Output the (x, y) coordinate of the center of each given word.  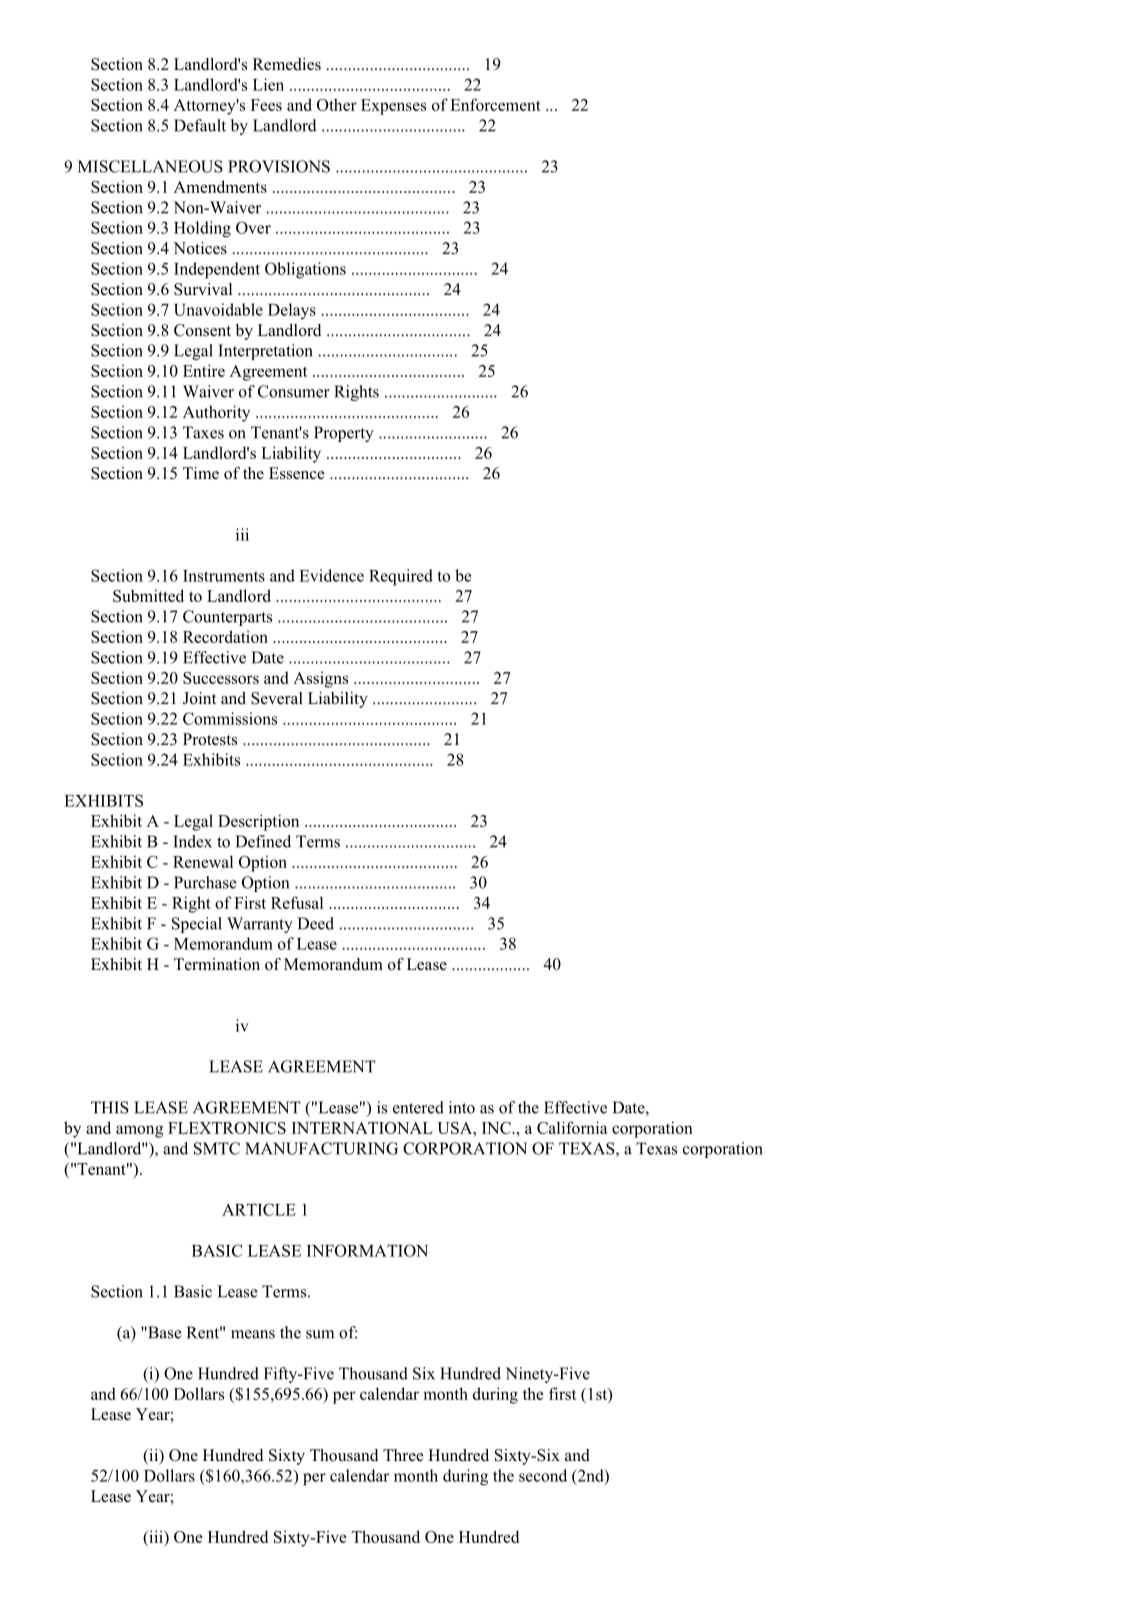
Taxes (203, 432)
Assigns (320, 679)
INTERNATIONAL (362, 1128)
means (253, 1334)
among (139, 1131)
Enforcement (495, 104)
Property (344, 434)
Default (200, 125)
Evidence (331, 575)
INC (497, 1128)
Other (337, 104)
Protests (210, 739)
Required (401, 577)
